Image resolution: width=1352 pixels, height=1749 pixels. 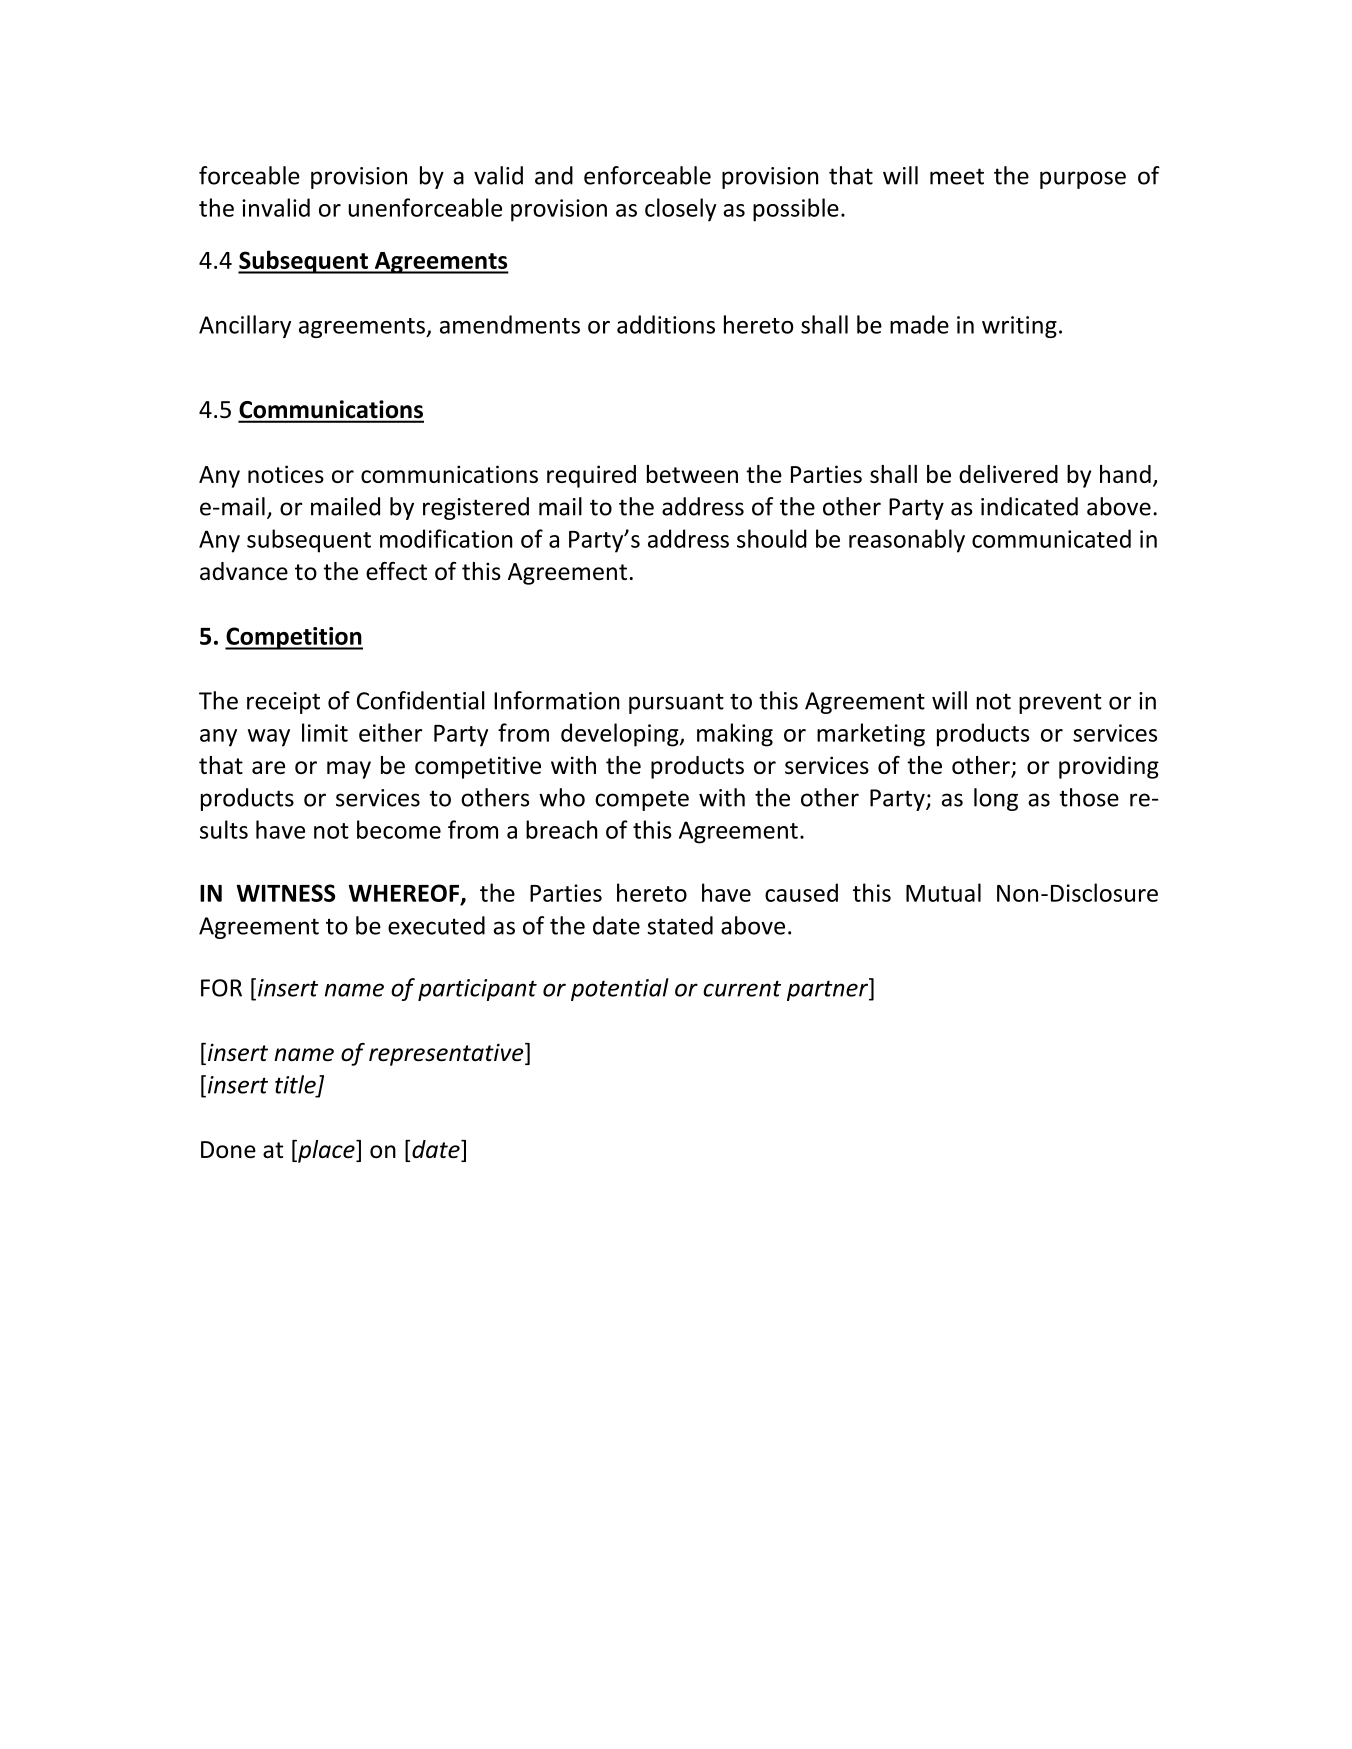 I want to click on Ancillary, so click(x=245, y=326).
